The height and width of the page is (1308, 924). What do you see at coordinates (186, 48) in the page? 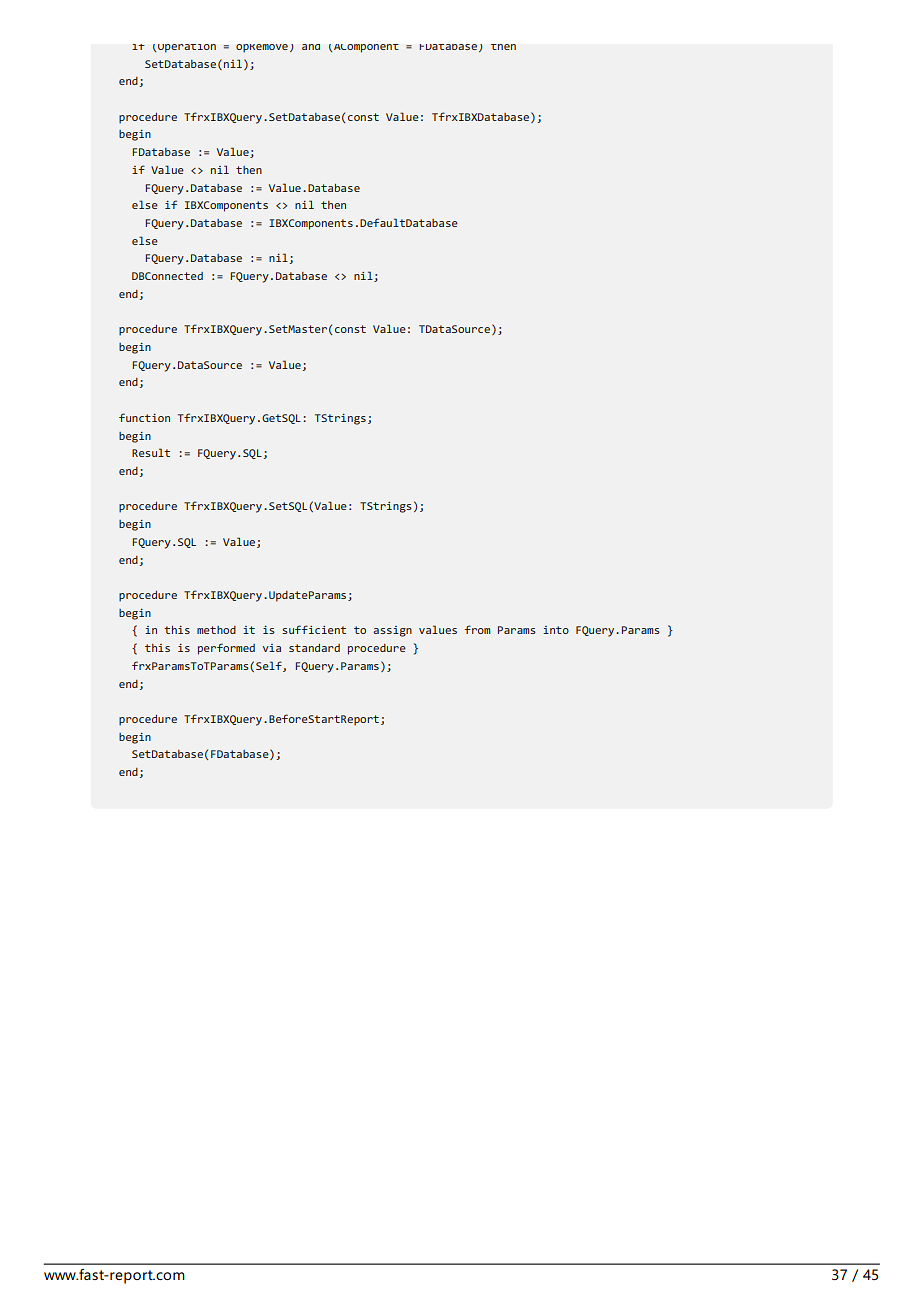
I see `Operation` at bounding box center [186, 48].
